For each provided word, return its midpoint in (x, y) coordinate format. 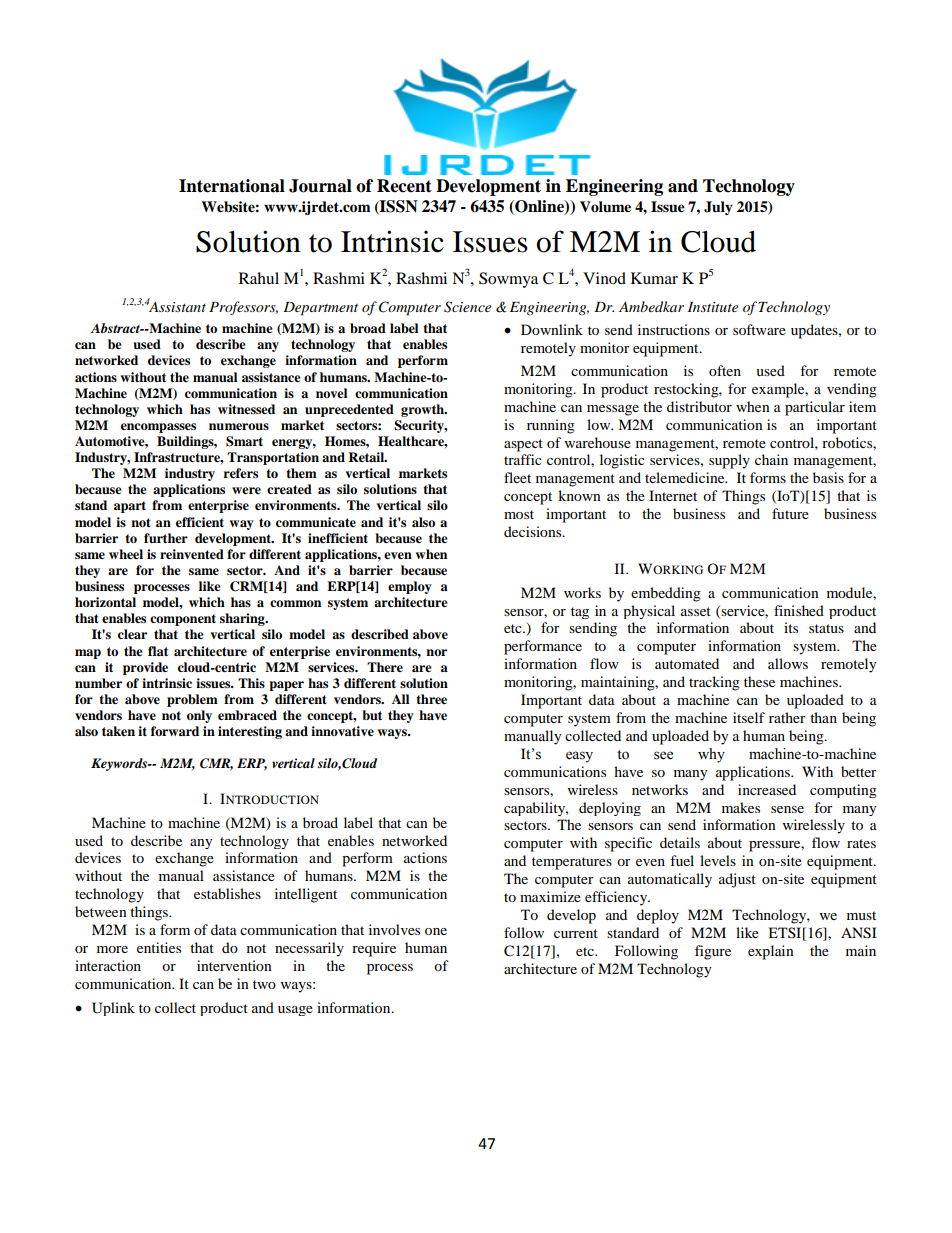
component (183, 620)
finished (799, 610)
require (374, 949)
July (718, 208)
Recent (404, 186)
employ (410, 587)
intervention (234, 965)
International (232, 186)
